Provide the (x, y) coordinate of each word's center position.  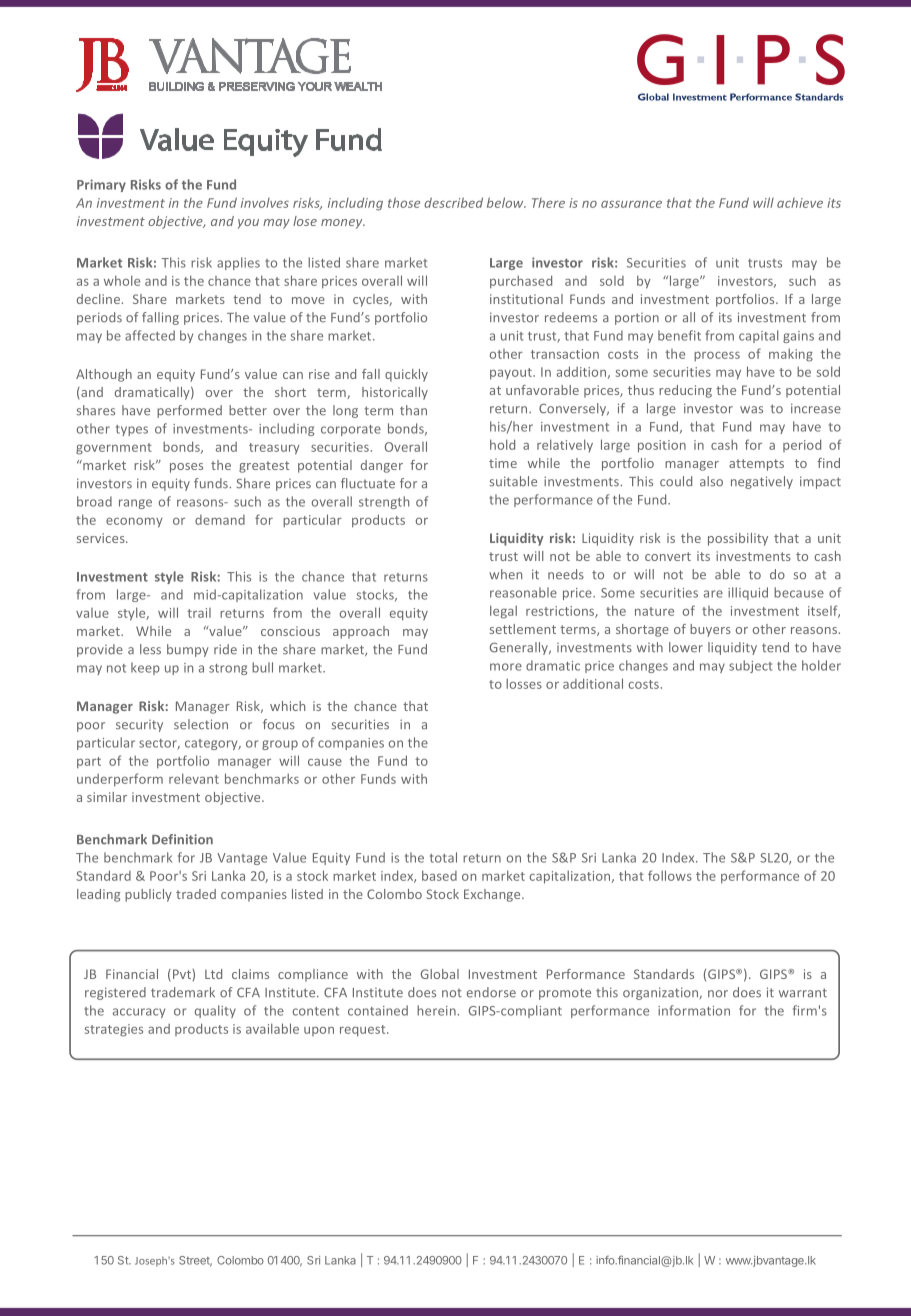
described (453, 202)
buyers (710, 630)
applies (238, 263)
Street (195, 1261)
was (751, 410)
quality (215, 1011)
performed (189, 411)
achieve (800, 203)
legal (503, 612)
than (413, 410)
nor (718, 994)
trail (199, 613)
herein (437, 1010)
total (443, 857)
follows (670, 875)
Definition (182, 839)
